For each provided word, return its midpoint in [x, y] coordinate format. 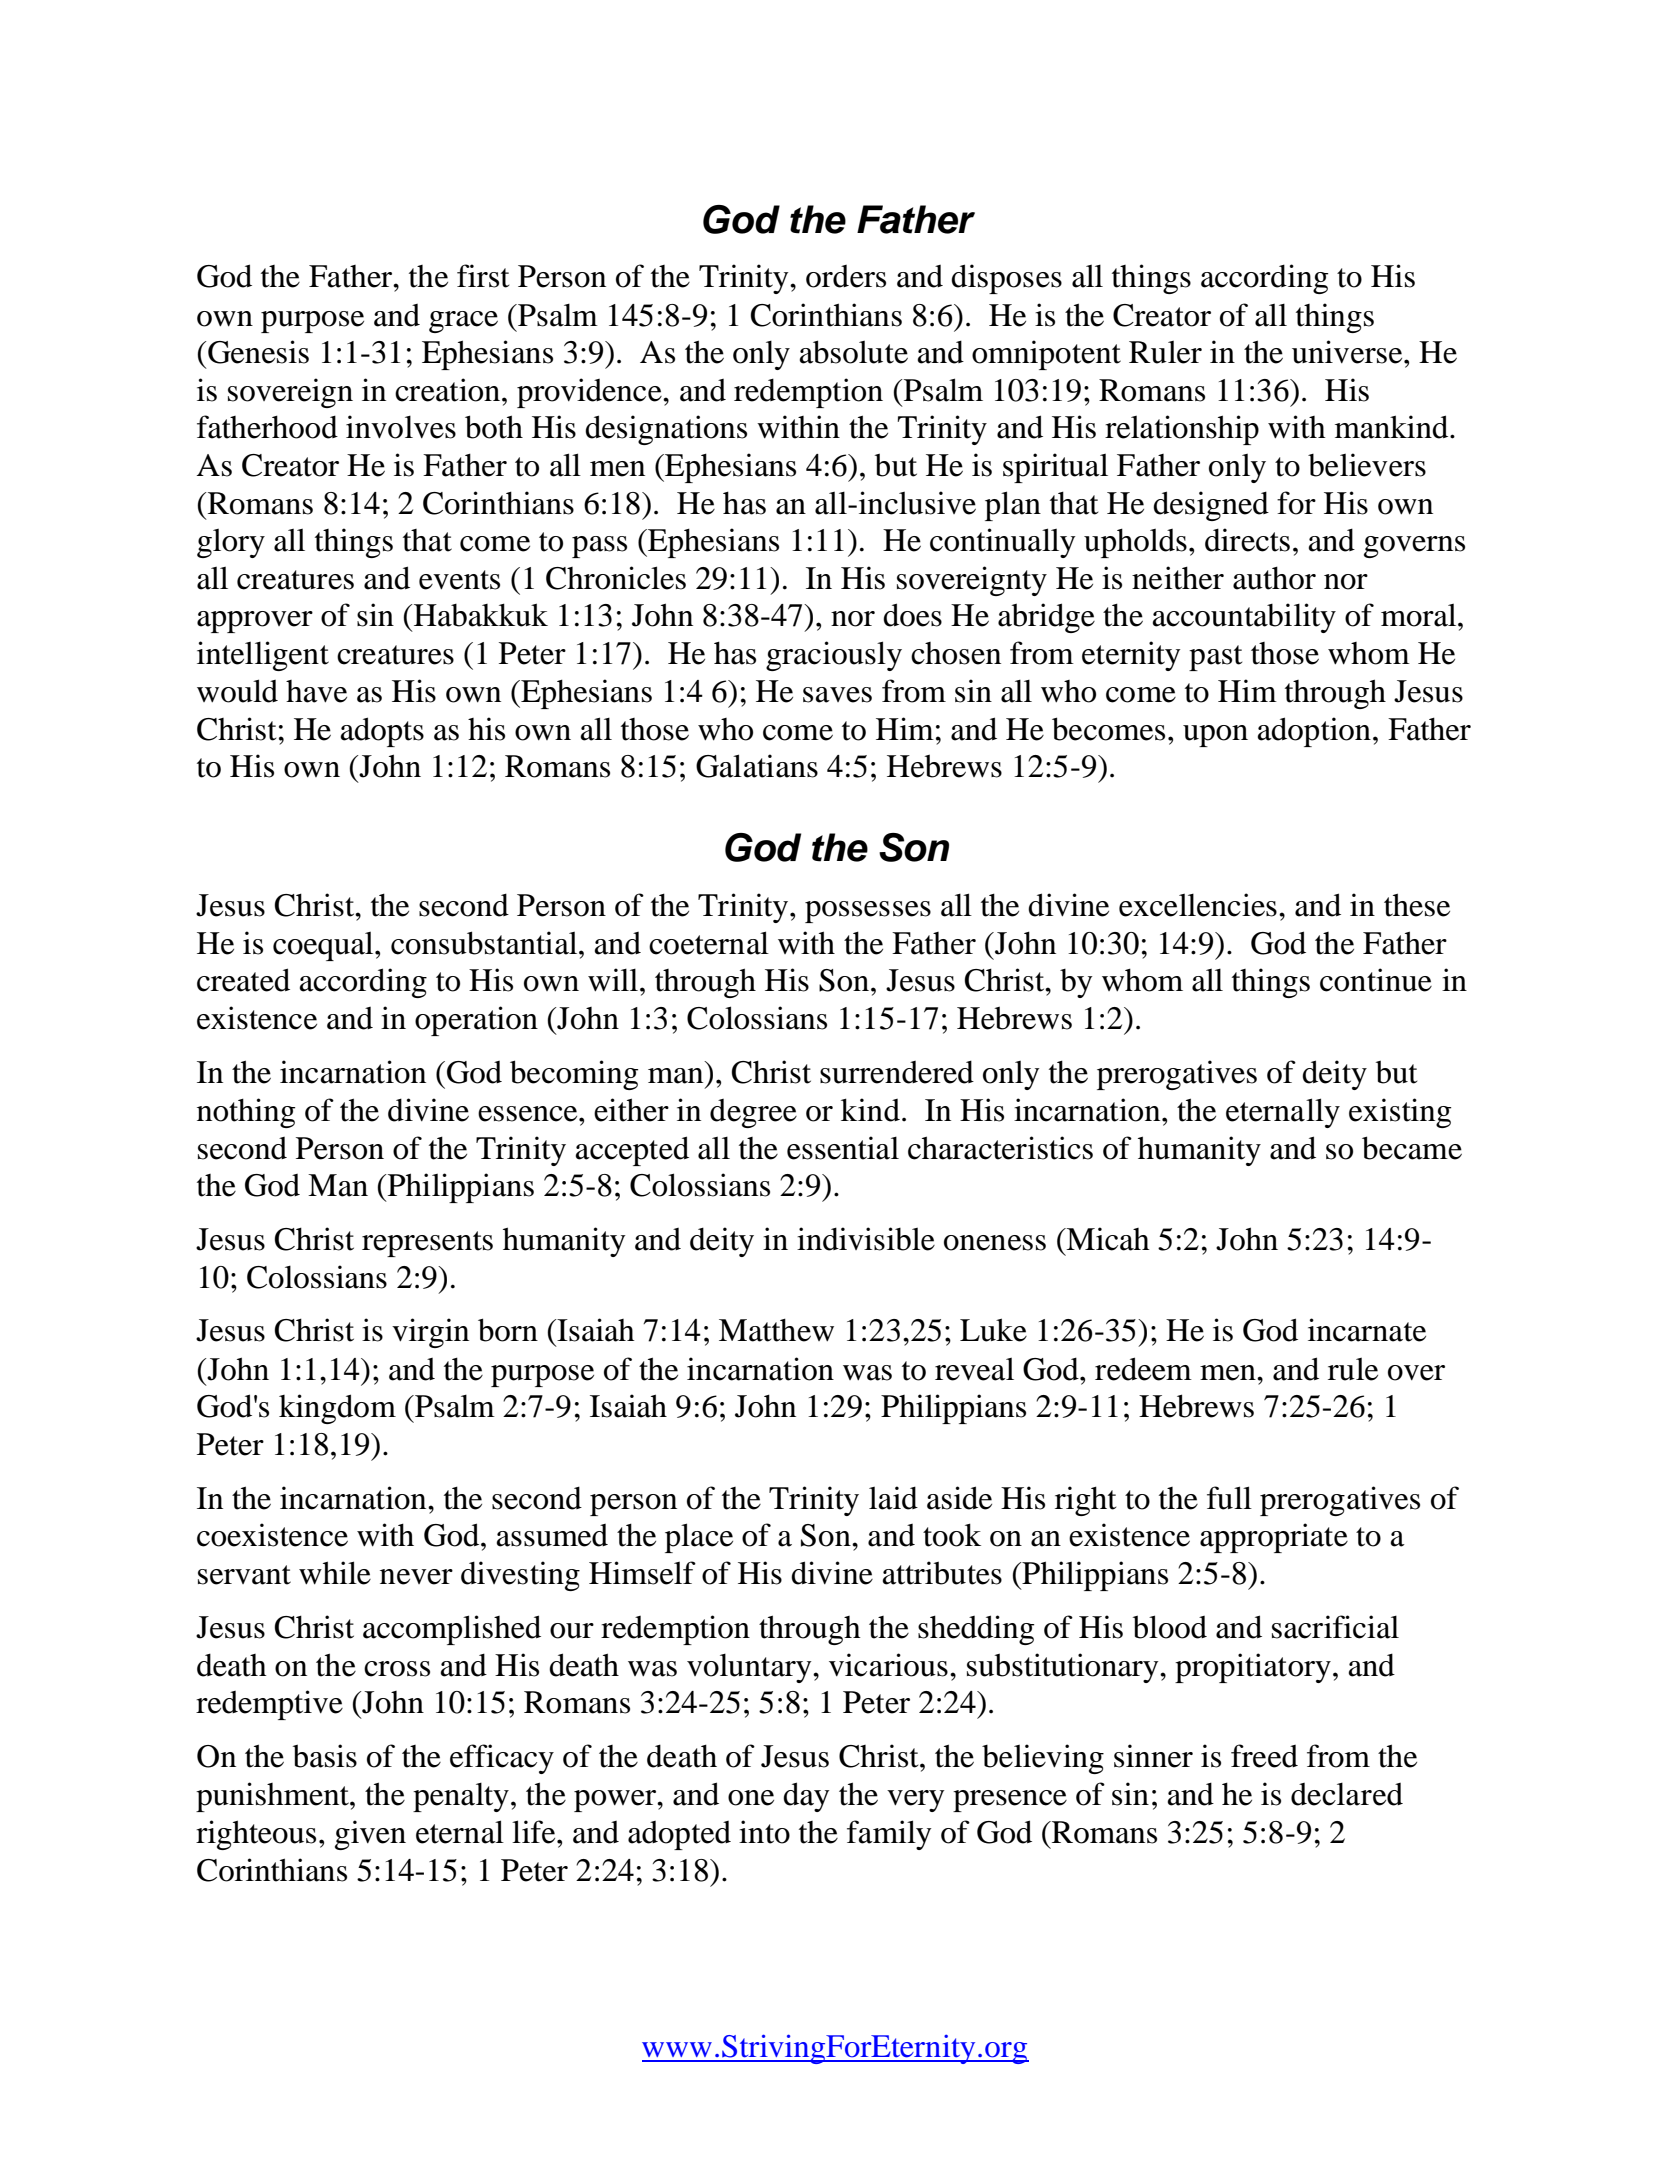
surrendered [897, 1072]
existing [1400, 1113]
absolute [854, 352]
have [316, 691]
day [806, 1797]
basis [325, 1756]
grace [463, 322]
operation [476, 1021]
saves [837, 695]
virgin [430, 1333]
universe [1348, 352]
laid [893, 1498]
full [1229, 1498]
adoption [1314, 732]
